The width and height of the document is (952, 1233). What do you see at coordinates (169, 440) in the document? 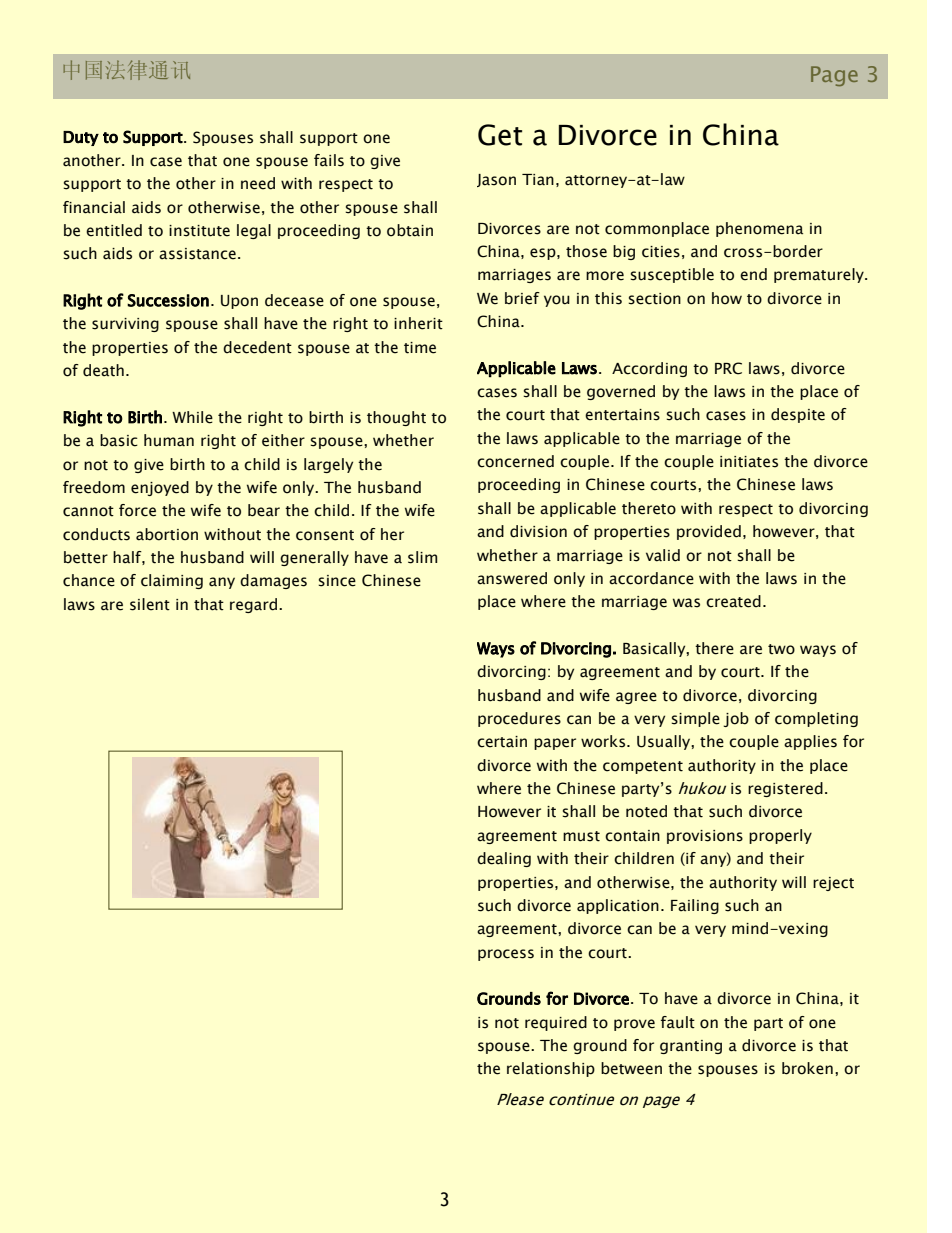
I see `human` at bounding box center [169, 440].
